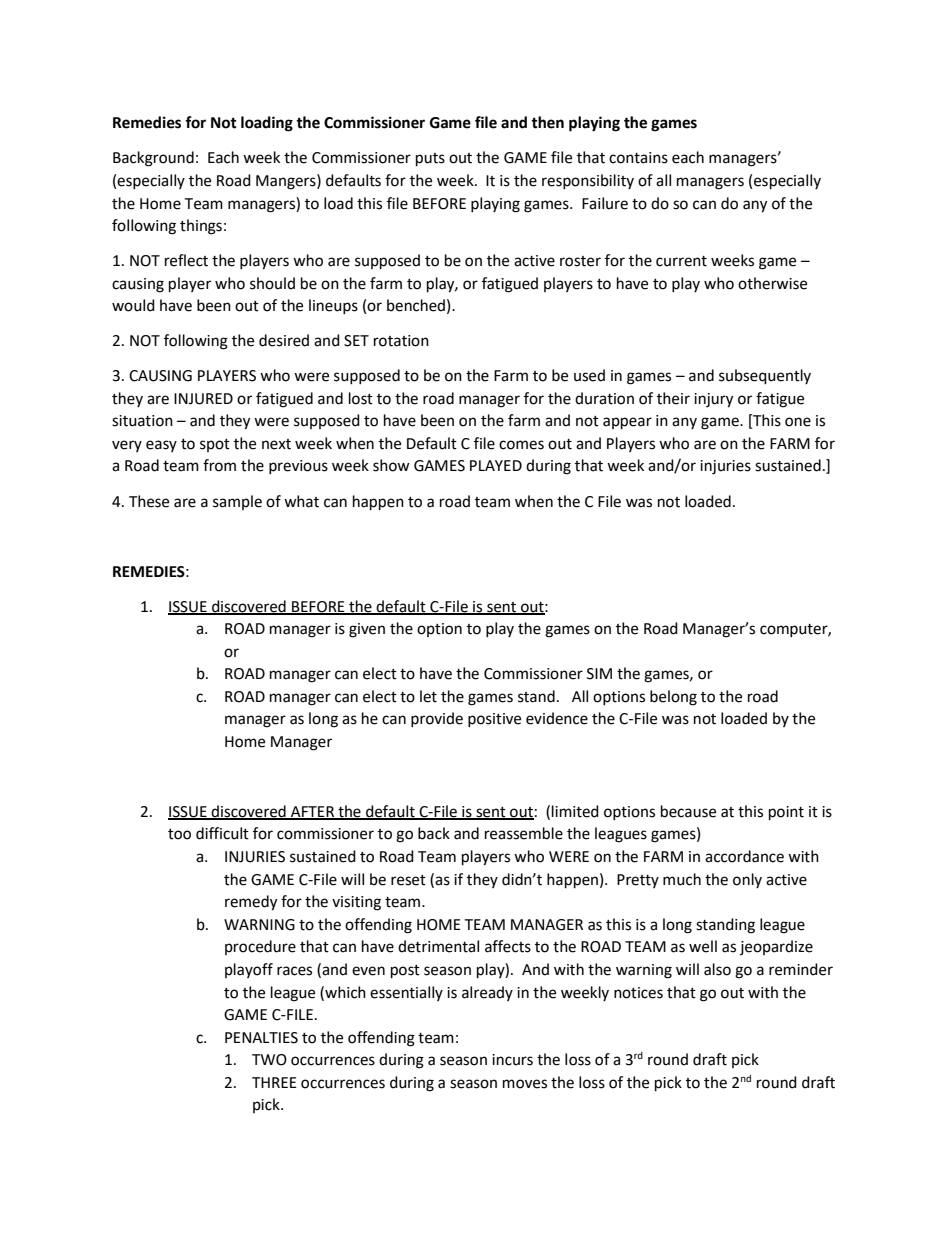 The width and height of the screenshot is (952, 1233). I want to click on puts, so click(430, 160).
